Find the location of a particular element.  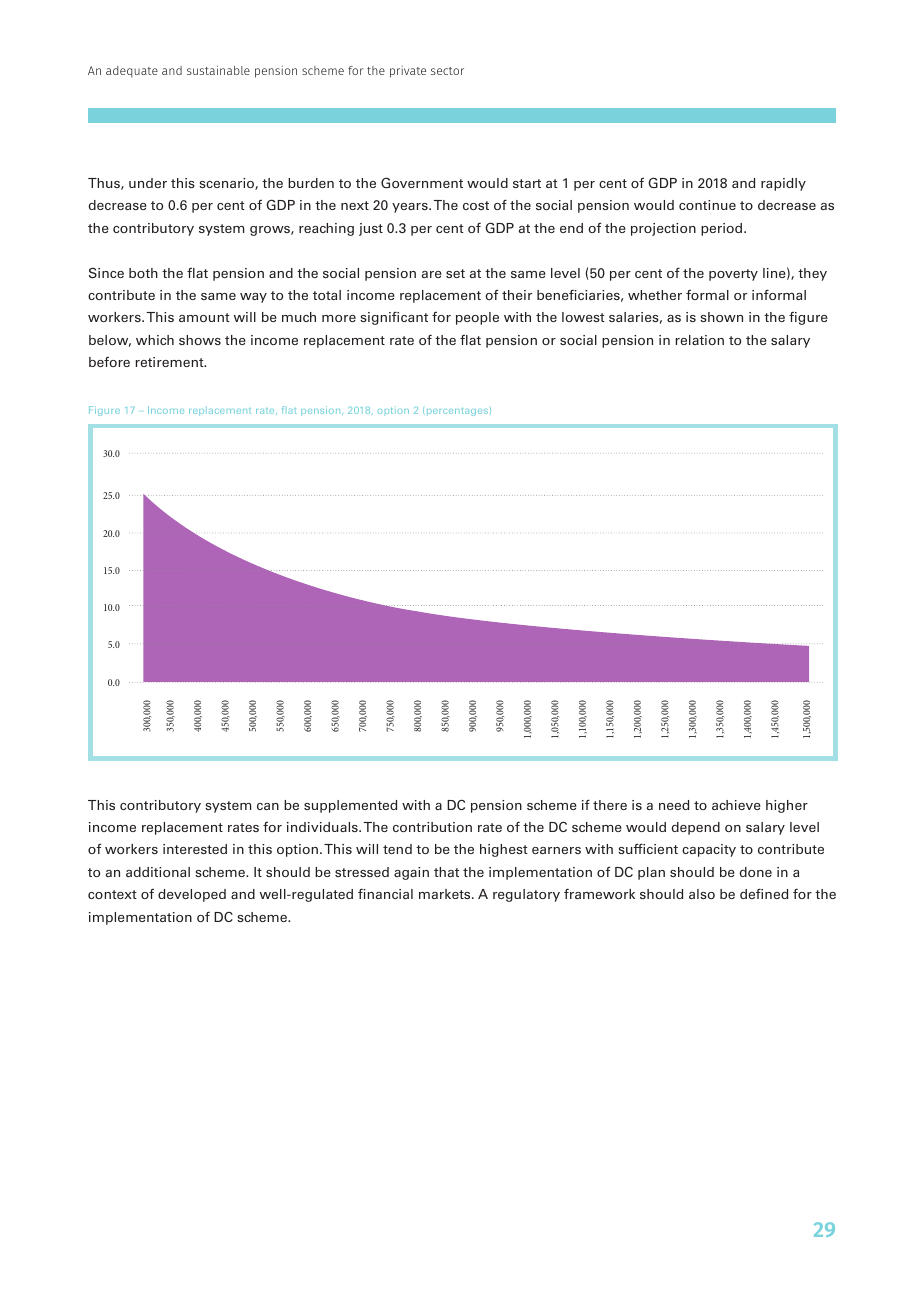

shows is located at coordinates (200, 340).
